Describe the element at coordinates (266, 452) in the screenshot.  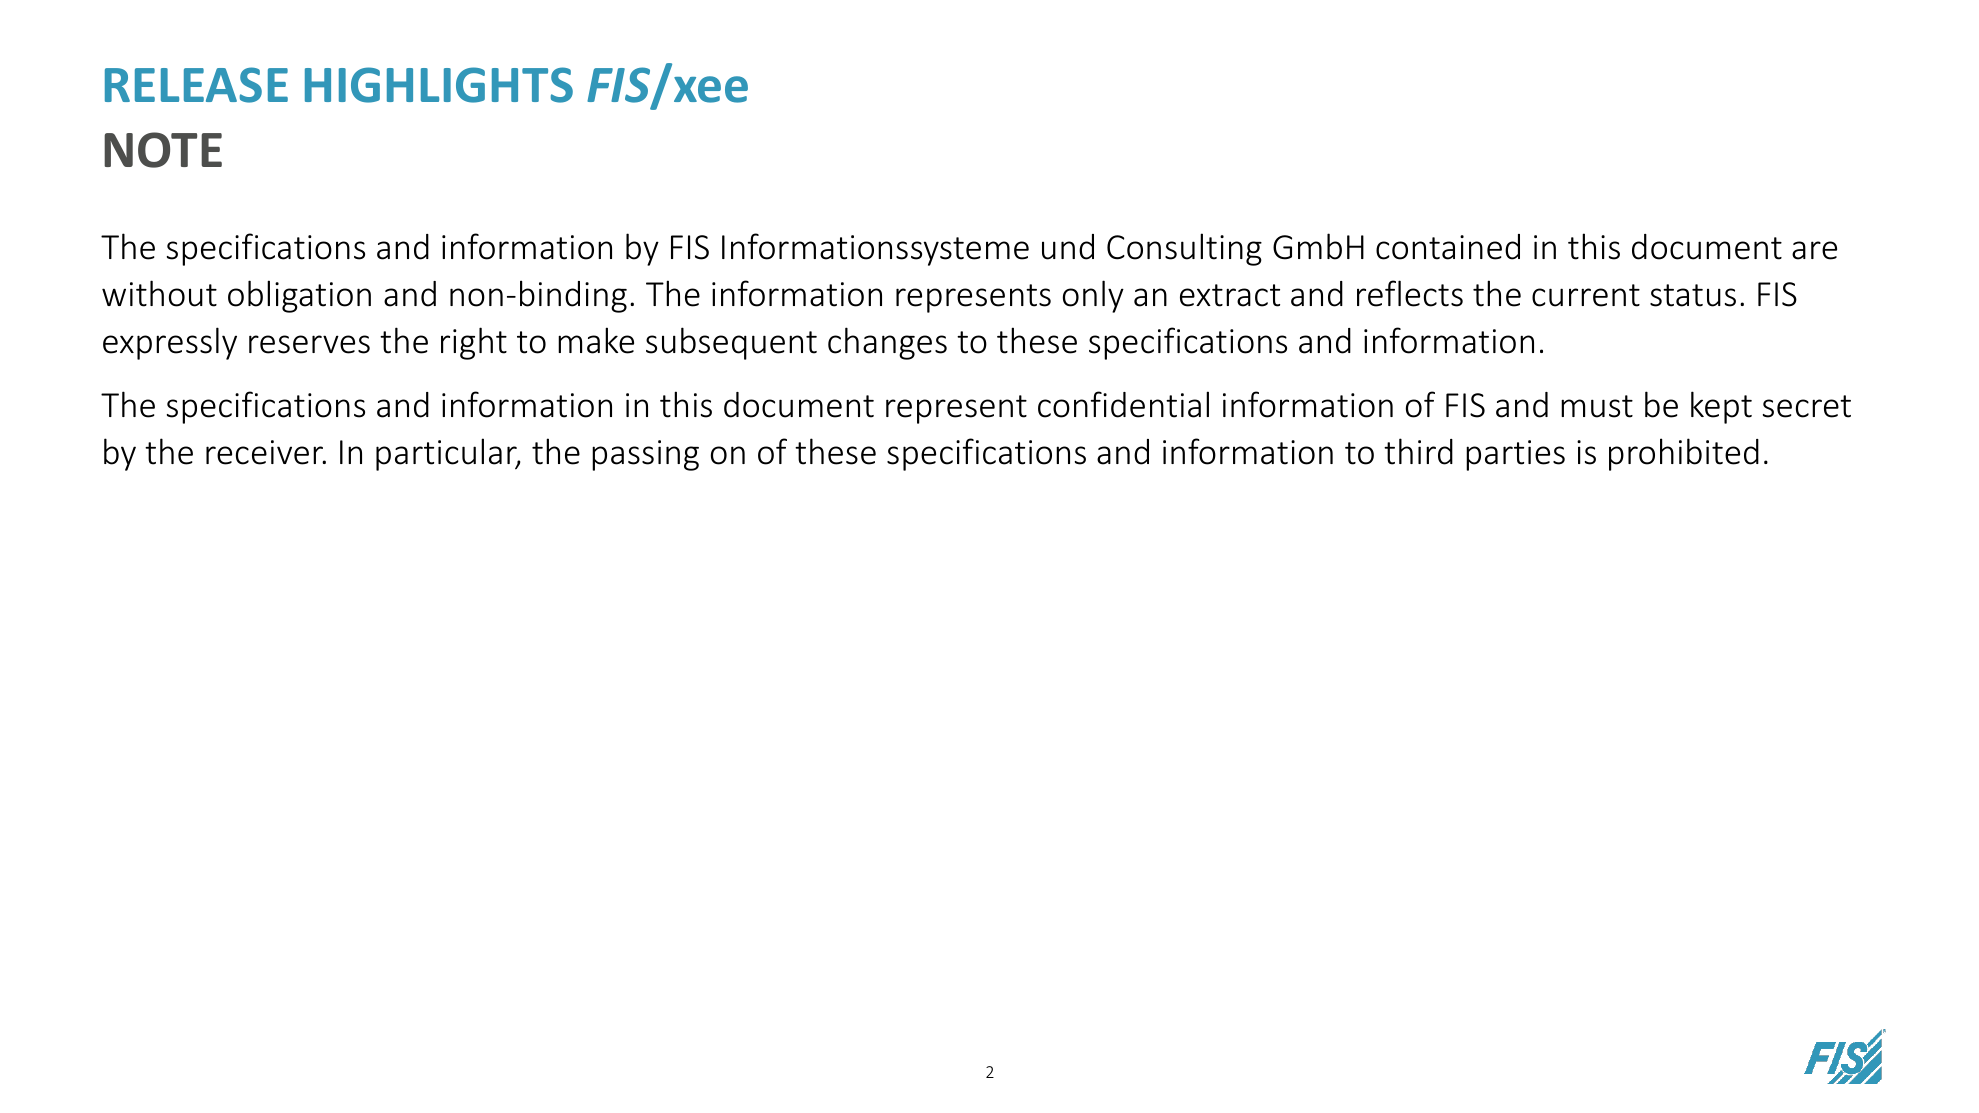
I see `receiver` at that location.
